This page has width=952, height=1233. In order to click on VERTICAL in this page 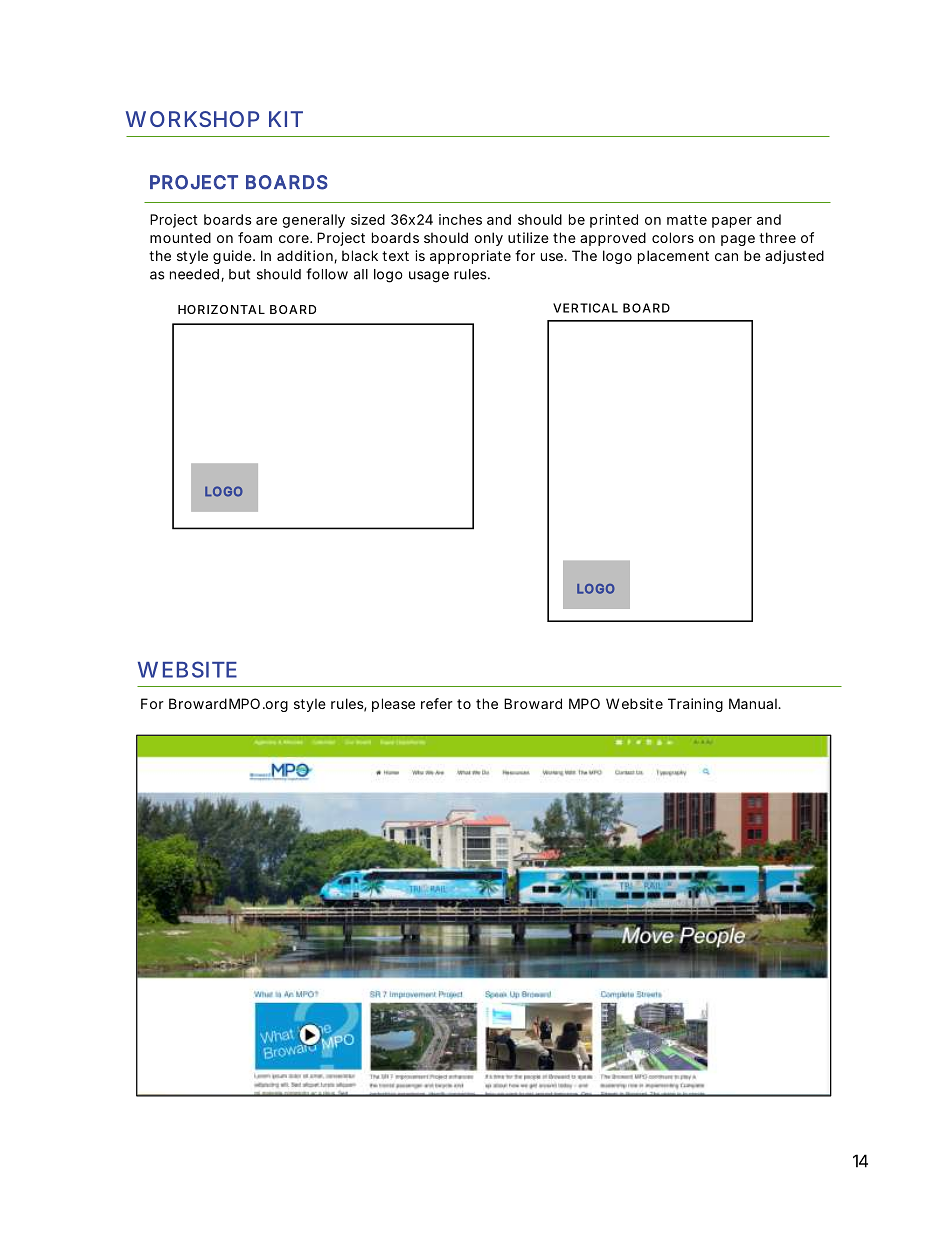, I will do `click(585, 308)`.
